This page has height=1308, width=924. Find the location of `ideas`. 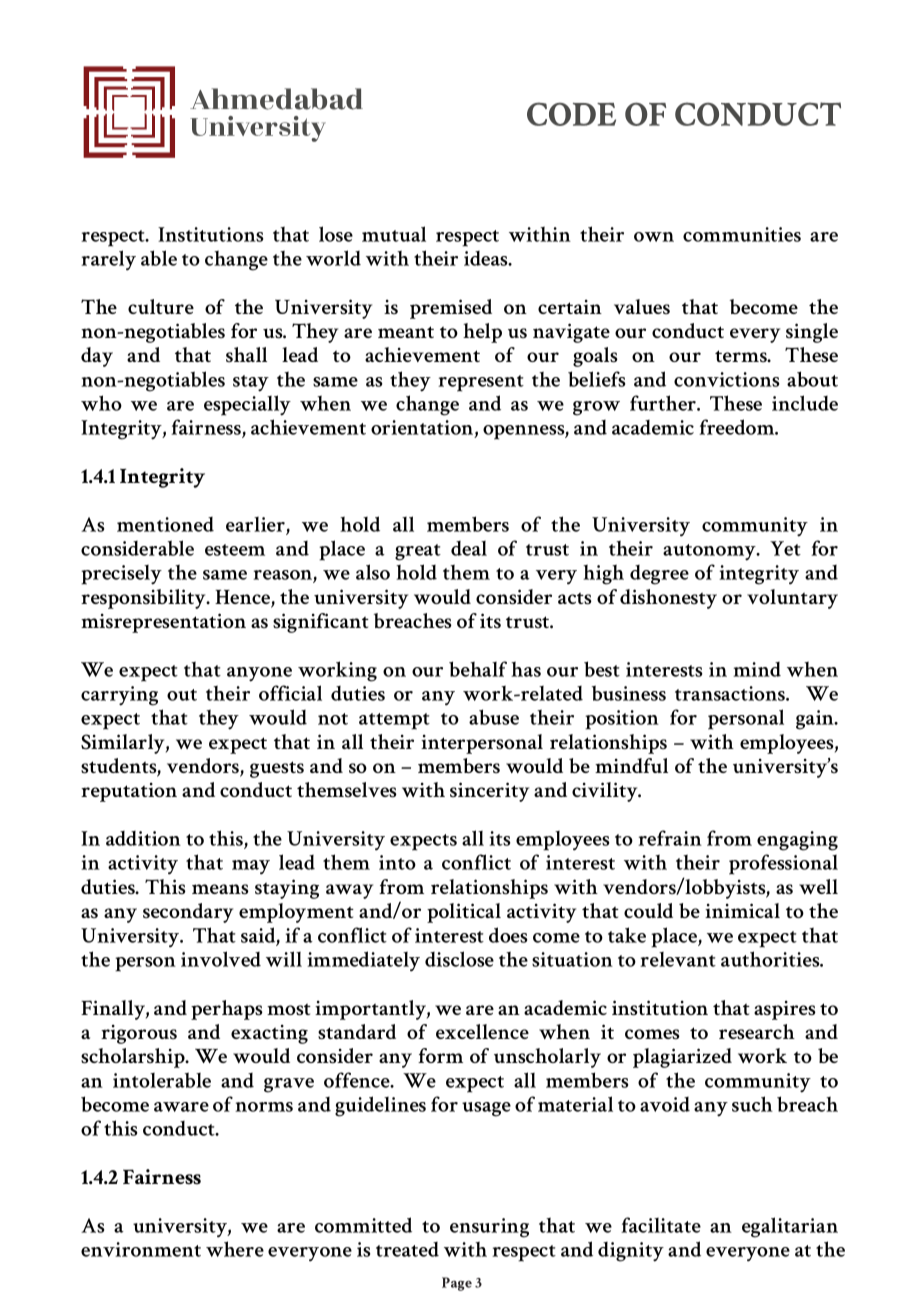

ideas is located at coordinates (487, 258).
